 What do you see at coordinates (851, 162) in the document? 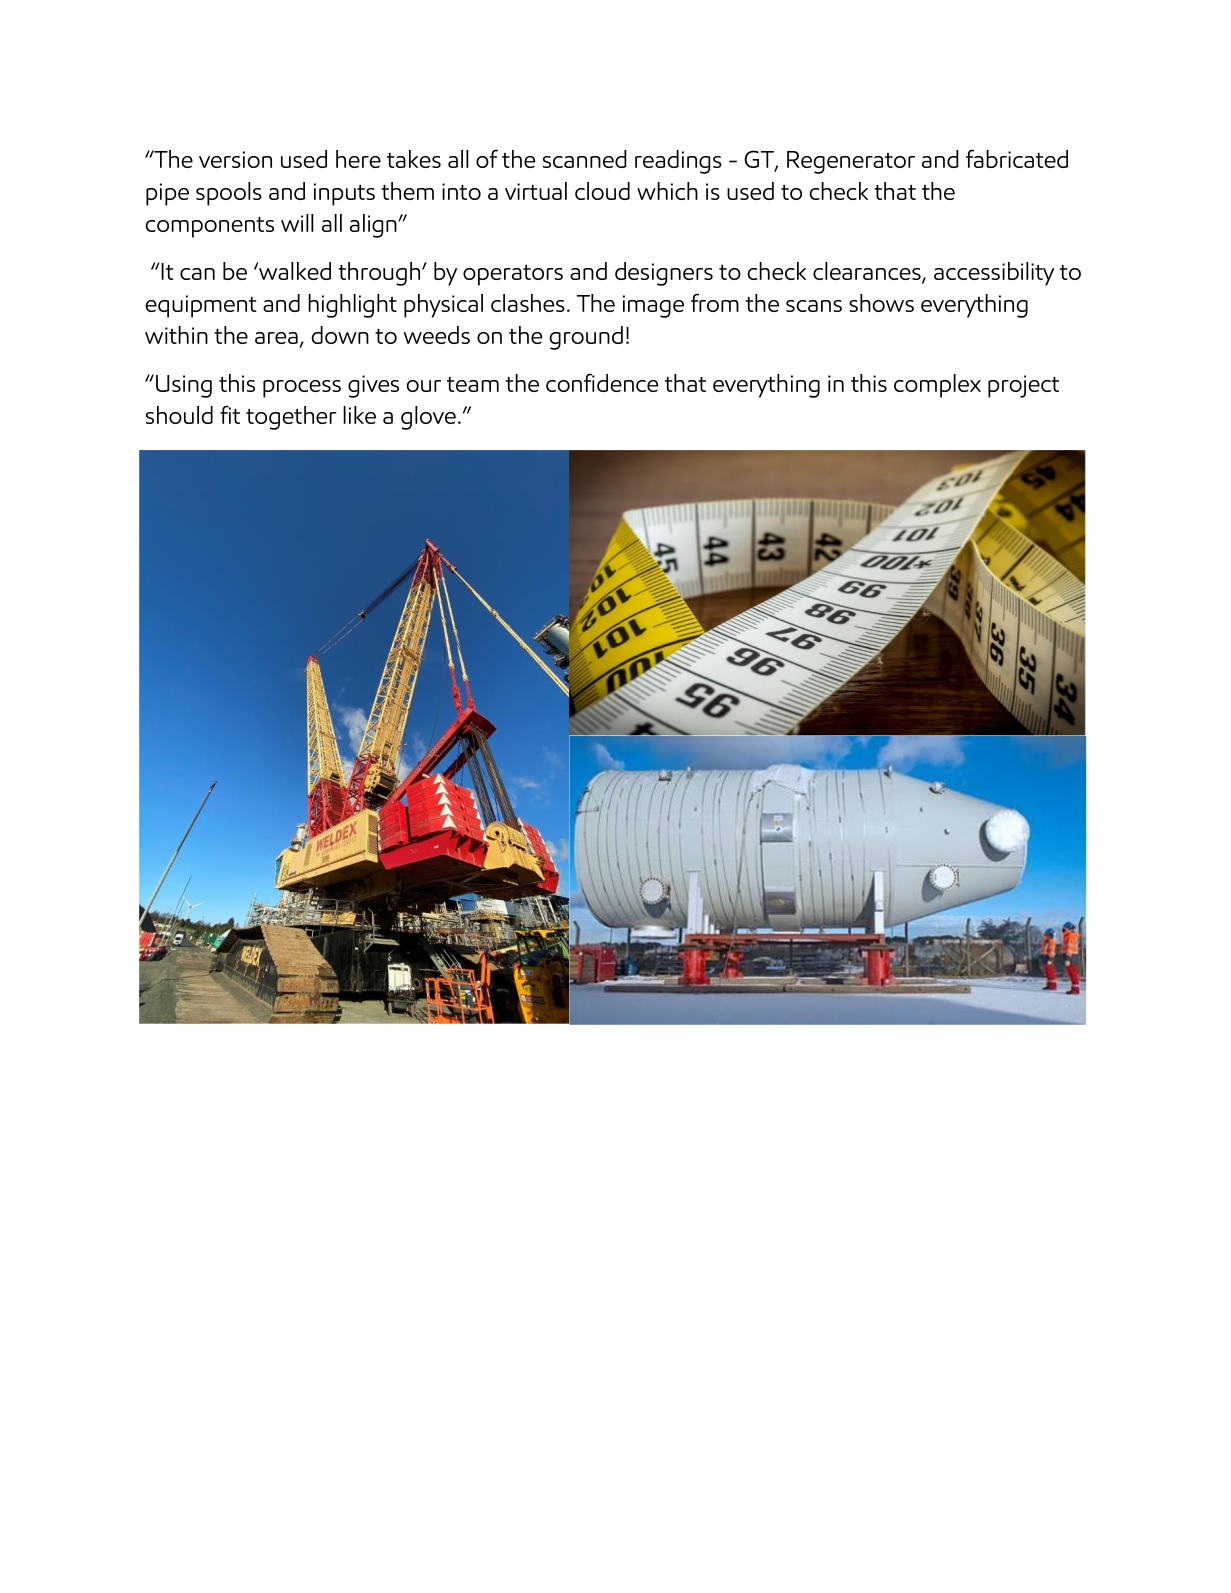
I see `Regenerator` at bounding box center [851, 162].
